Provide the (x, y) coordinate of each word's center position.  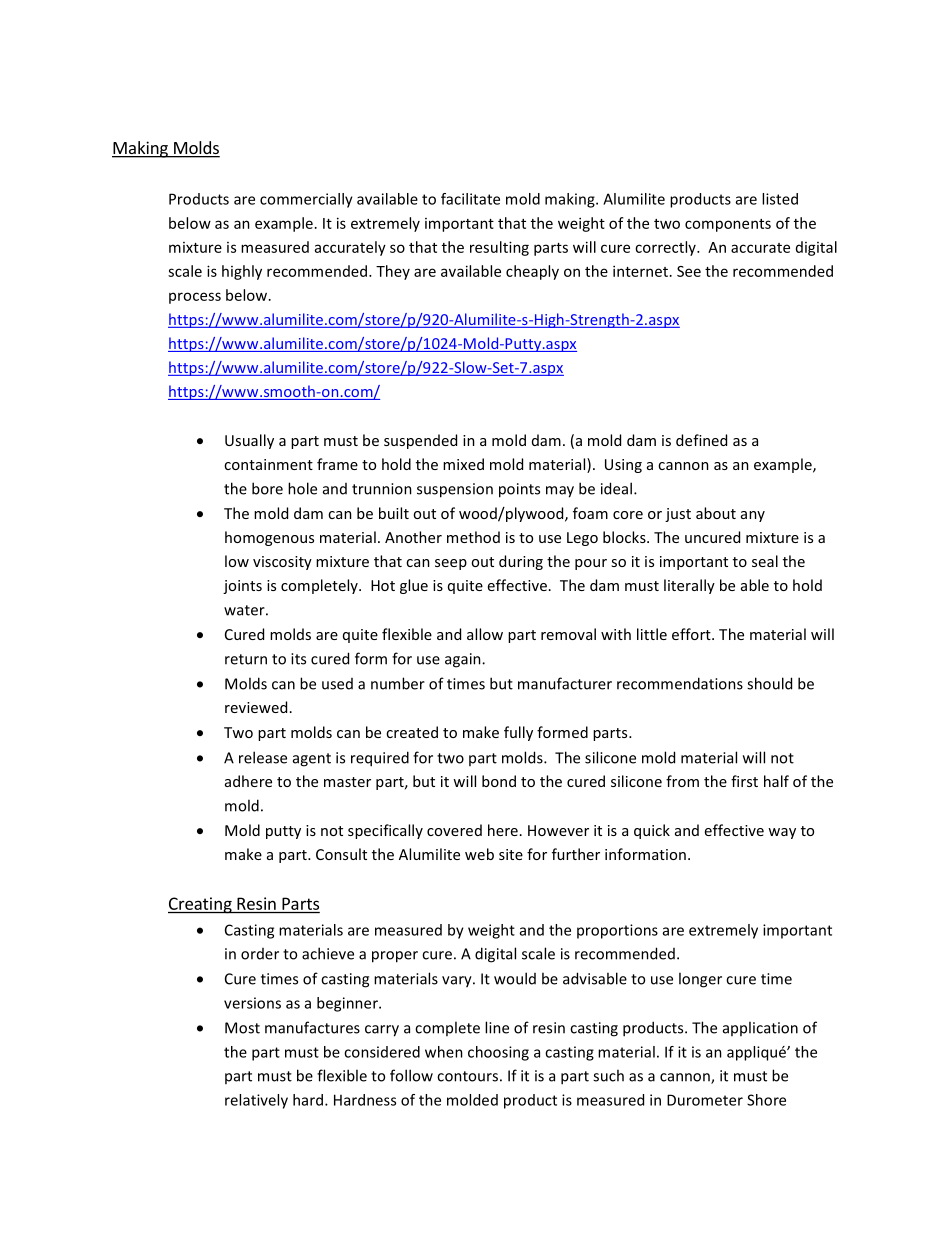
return (246, 659)
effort (692, 634)
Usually (249, 441)
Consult (341, 854)
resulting (499, 248)
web (479, 854)
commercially (306, 200)
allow (485, 634)
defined (701, 440)
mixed (463, 464)
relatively (256, 1101)
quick (652, 831)
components (728, 225)
